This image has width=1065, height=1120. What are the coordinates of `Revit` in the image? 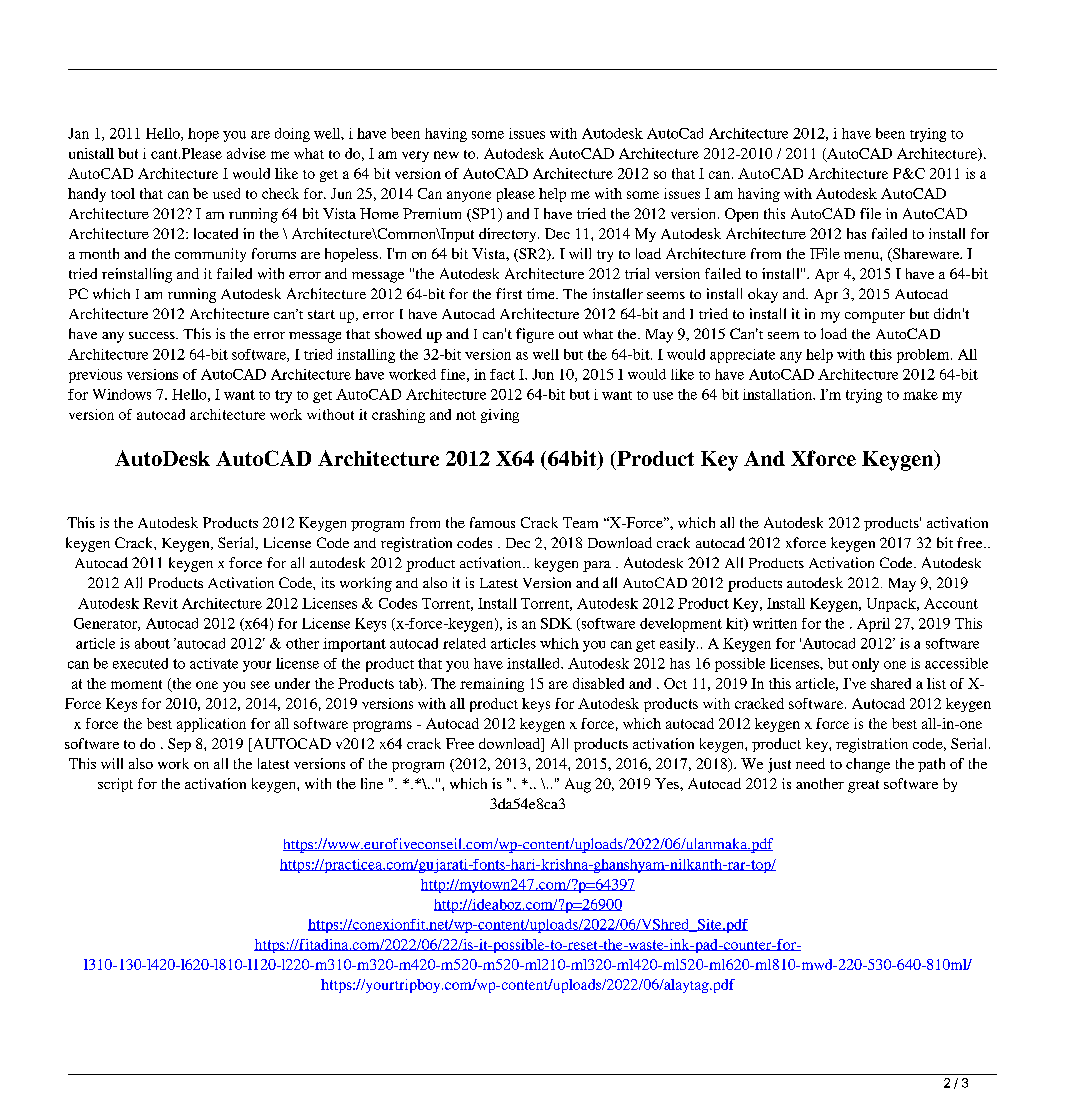 It's located at (160, 603).
